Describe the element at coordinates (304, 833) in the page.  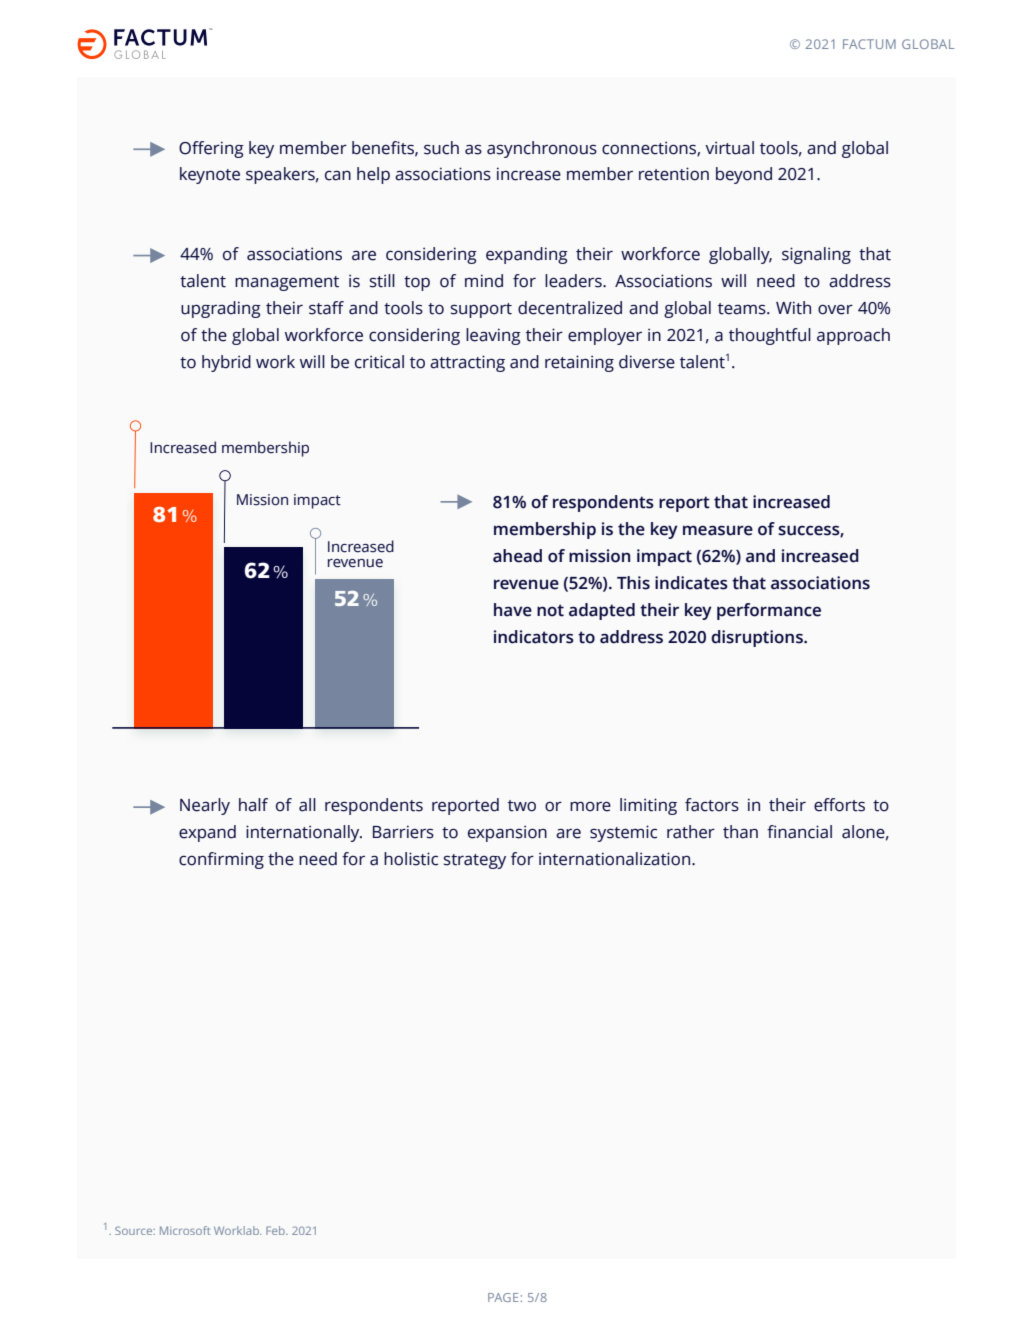
I see `internationally` at that location.
